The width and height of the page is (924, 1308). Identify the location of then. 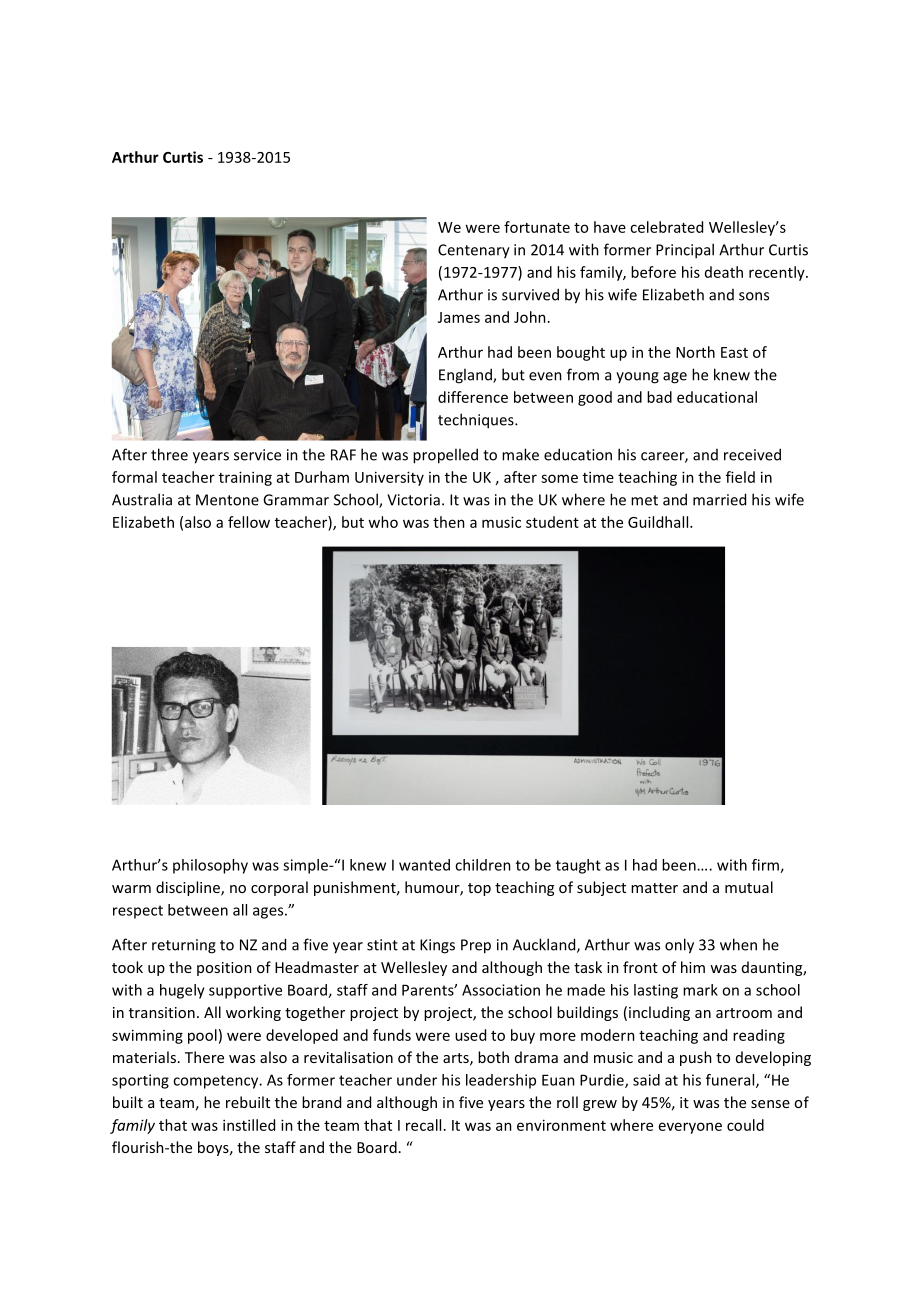
(449, 522).
